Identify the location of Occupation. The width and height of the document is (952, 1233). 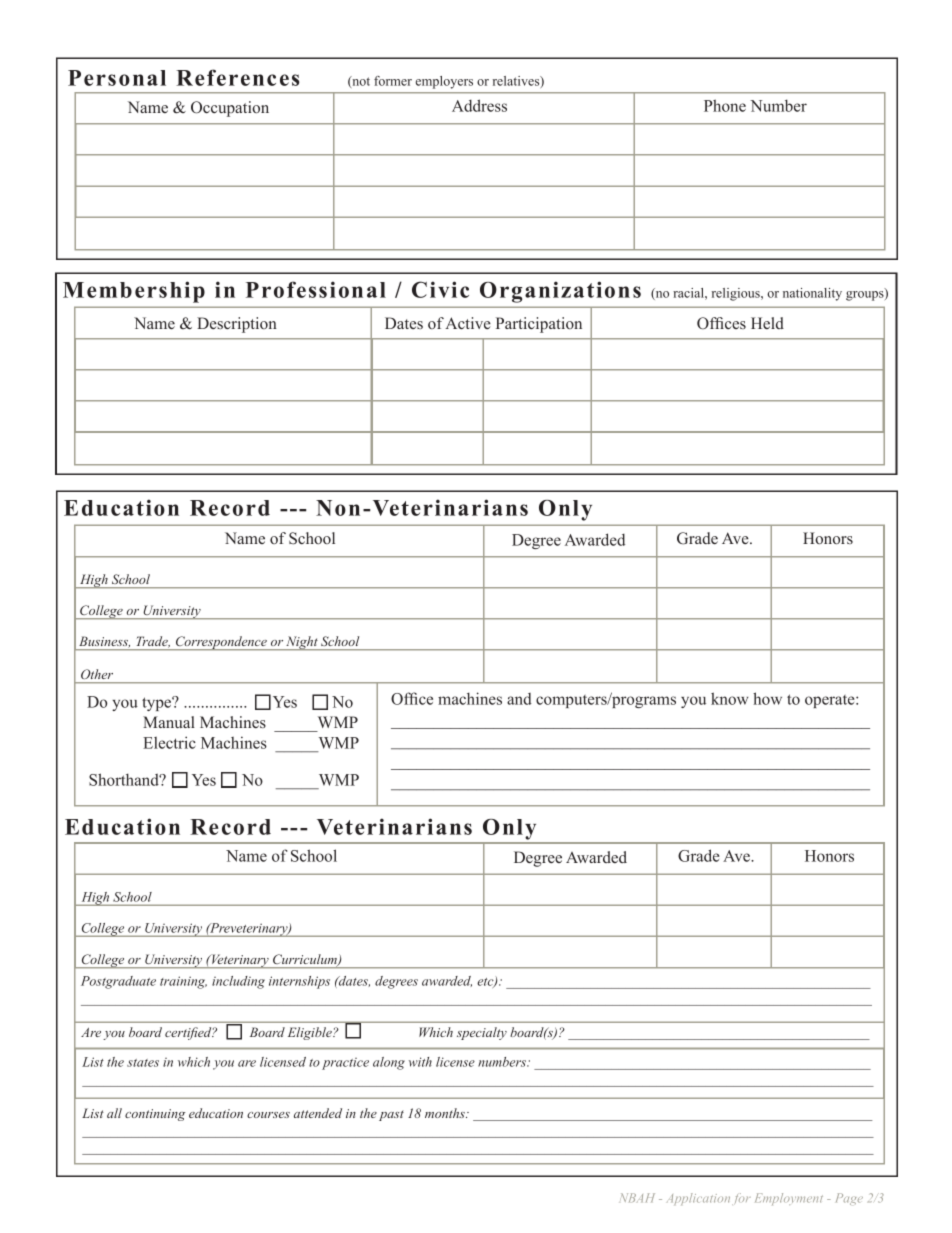
(230, 109).
